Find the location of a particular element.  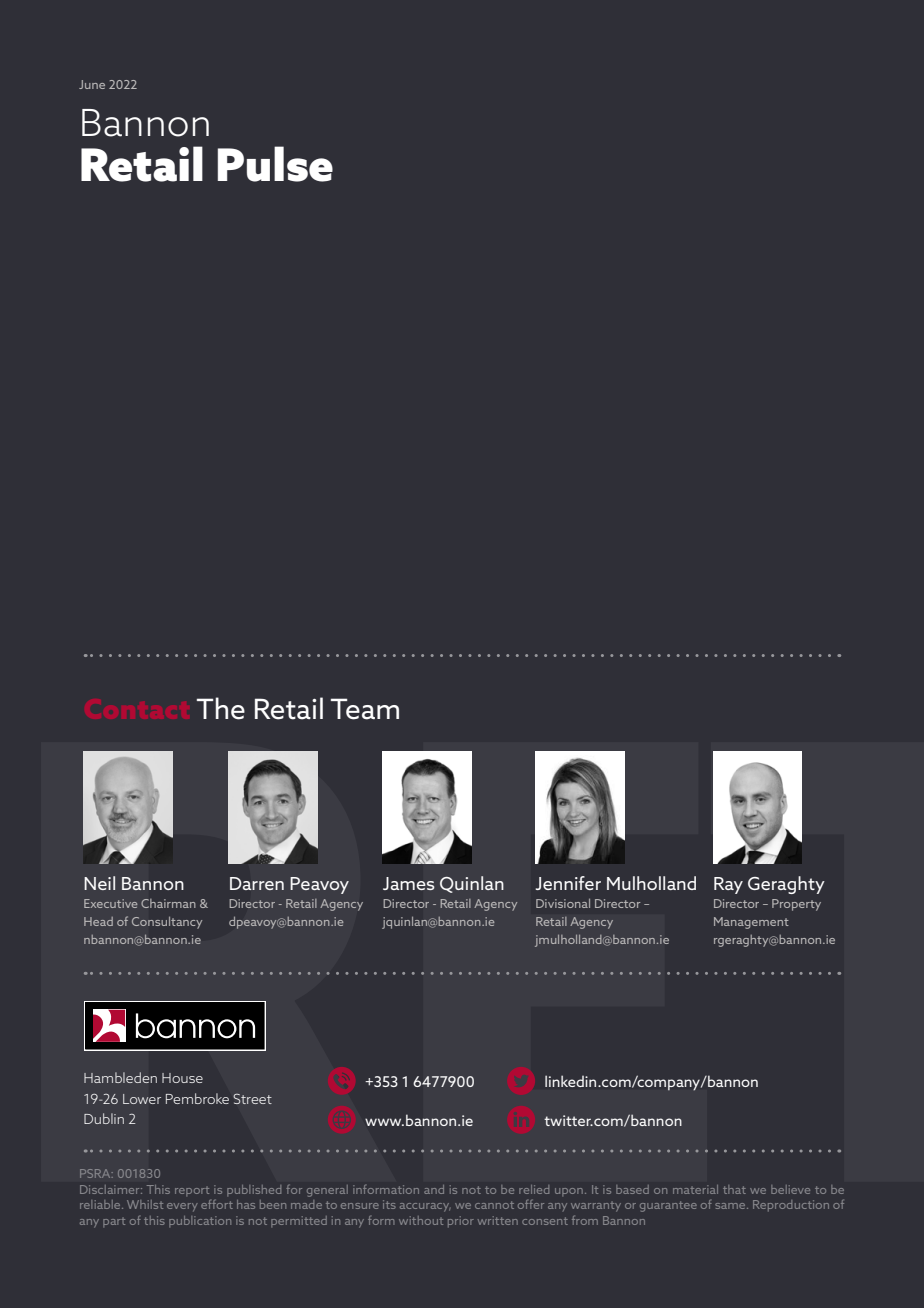

The is located at coordinates (221, 708).
